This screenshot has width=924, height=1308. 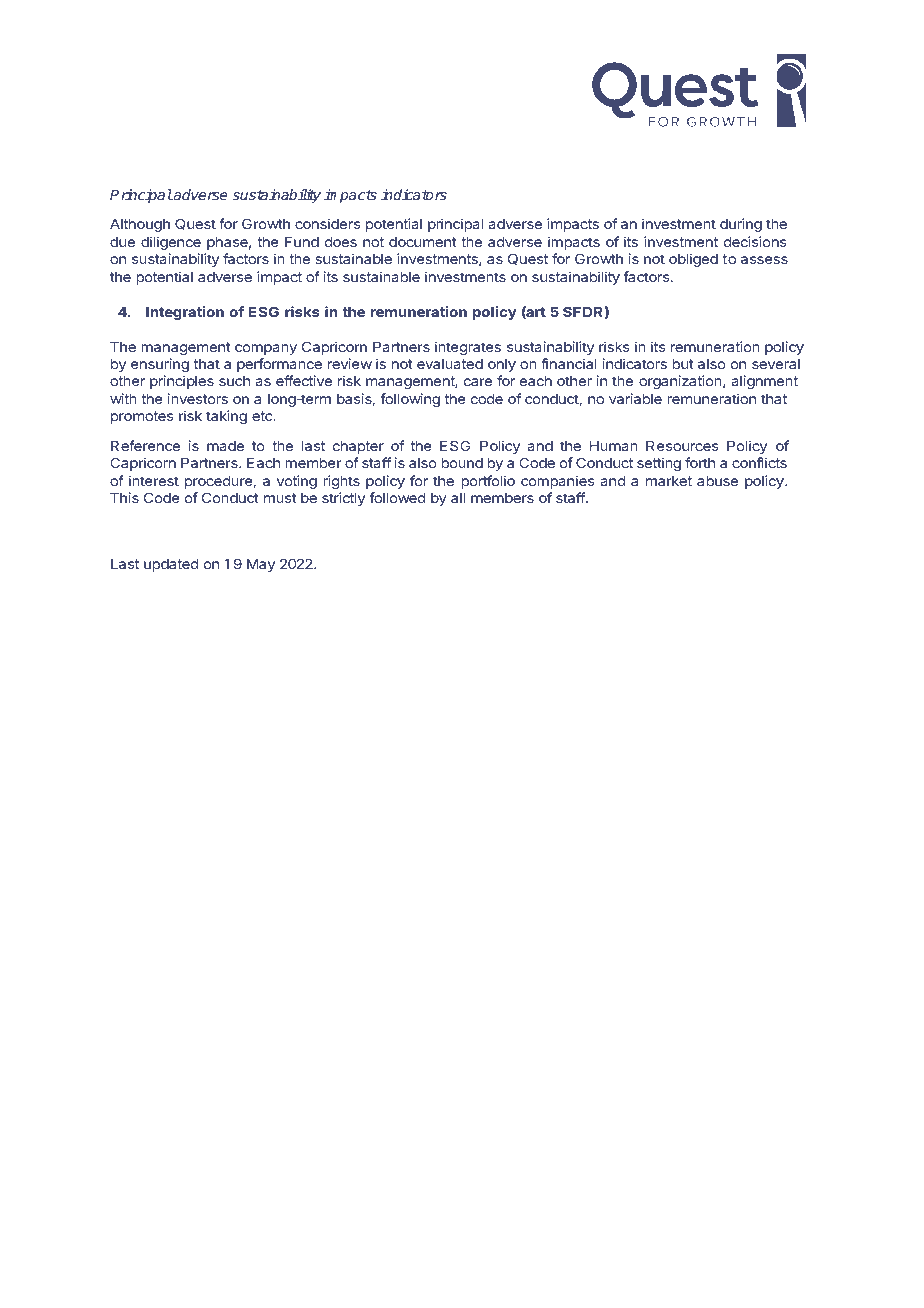 What do you see at coordinates (410, 400) in the screenshot?
I see `following` at bounding box center [410, 400].
